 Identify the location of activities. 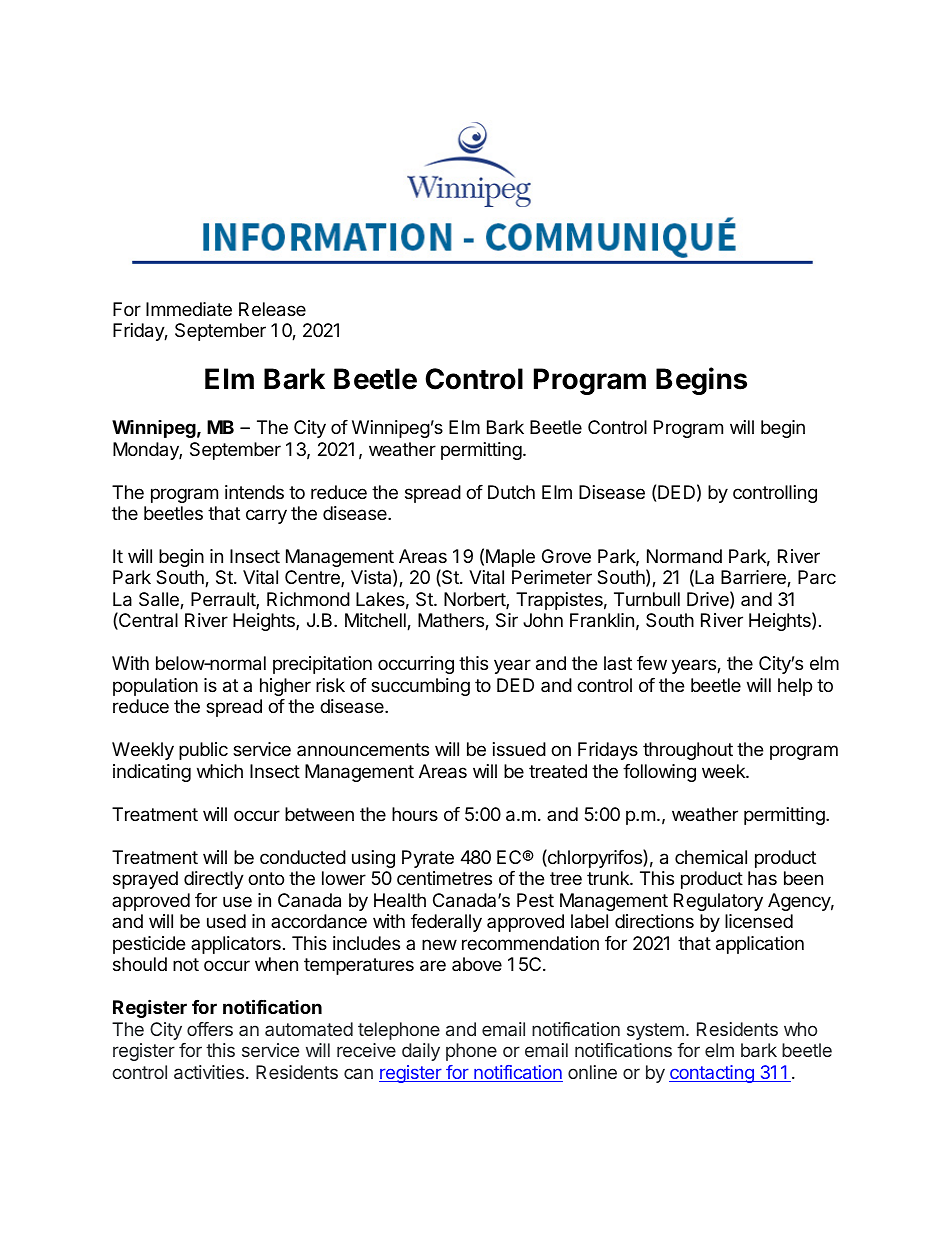
(210, 1072).
